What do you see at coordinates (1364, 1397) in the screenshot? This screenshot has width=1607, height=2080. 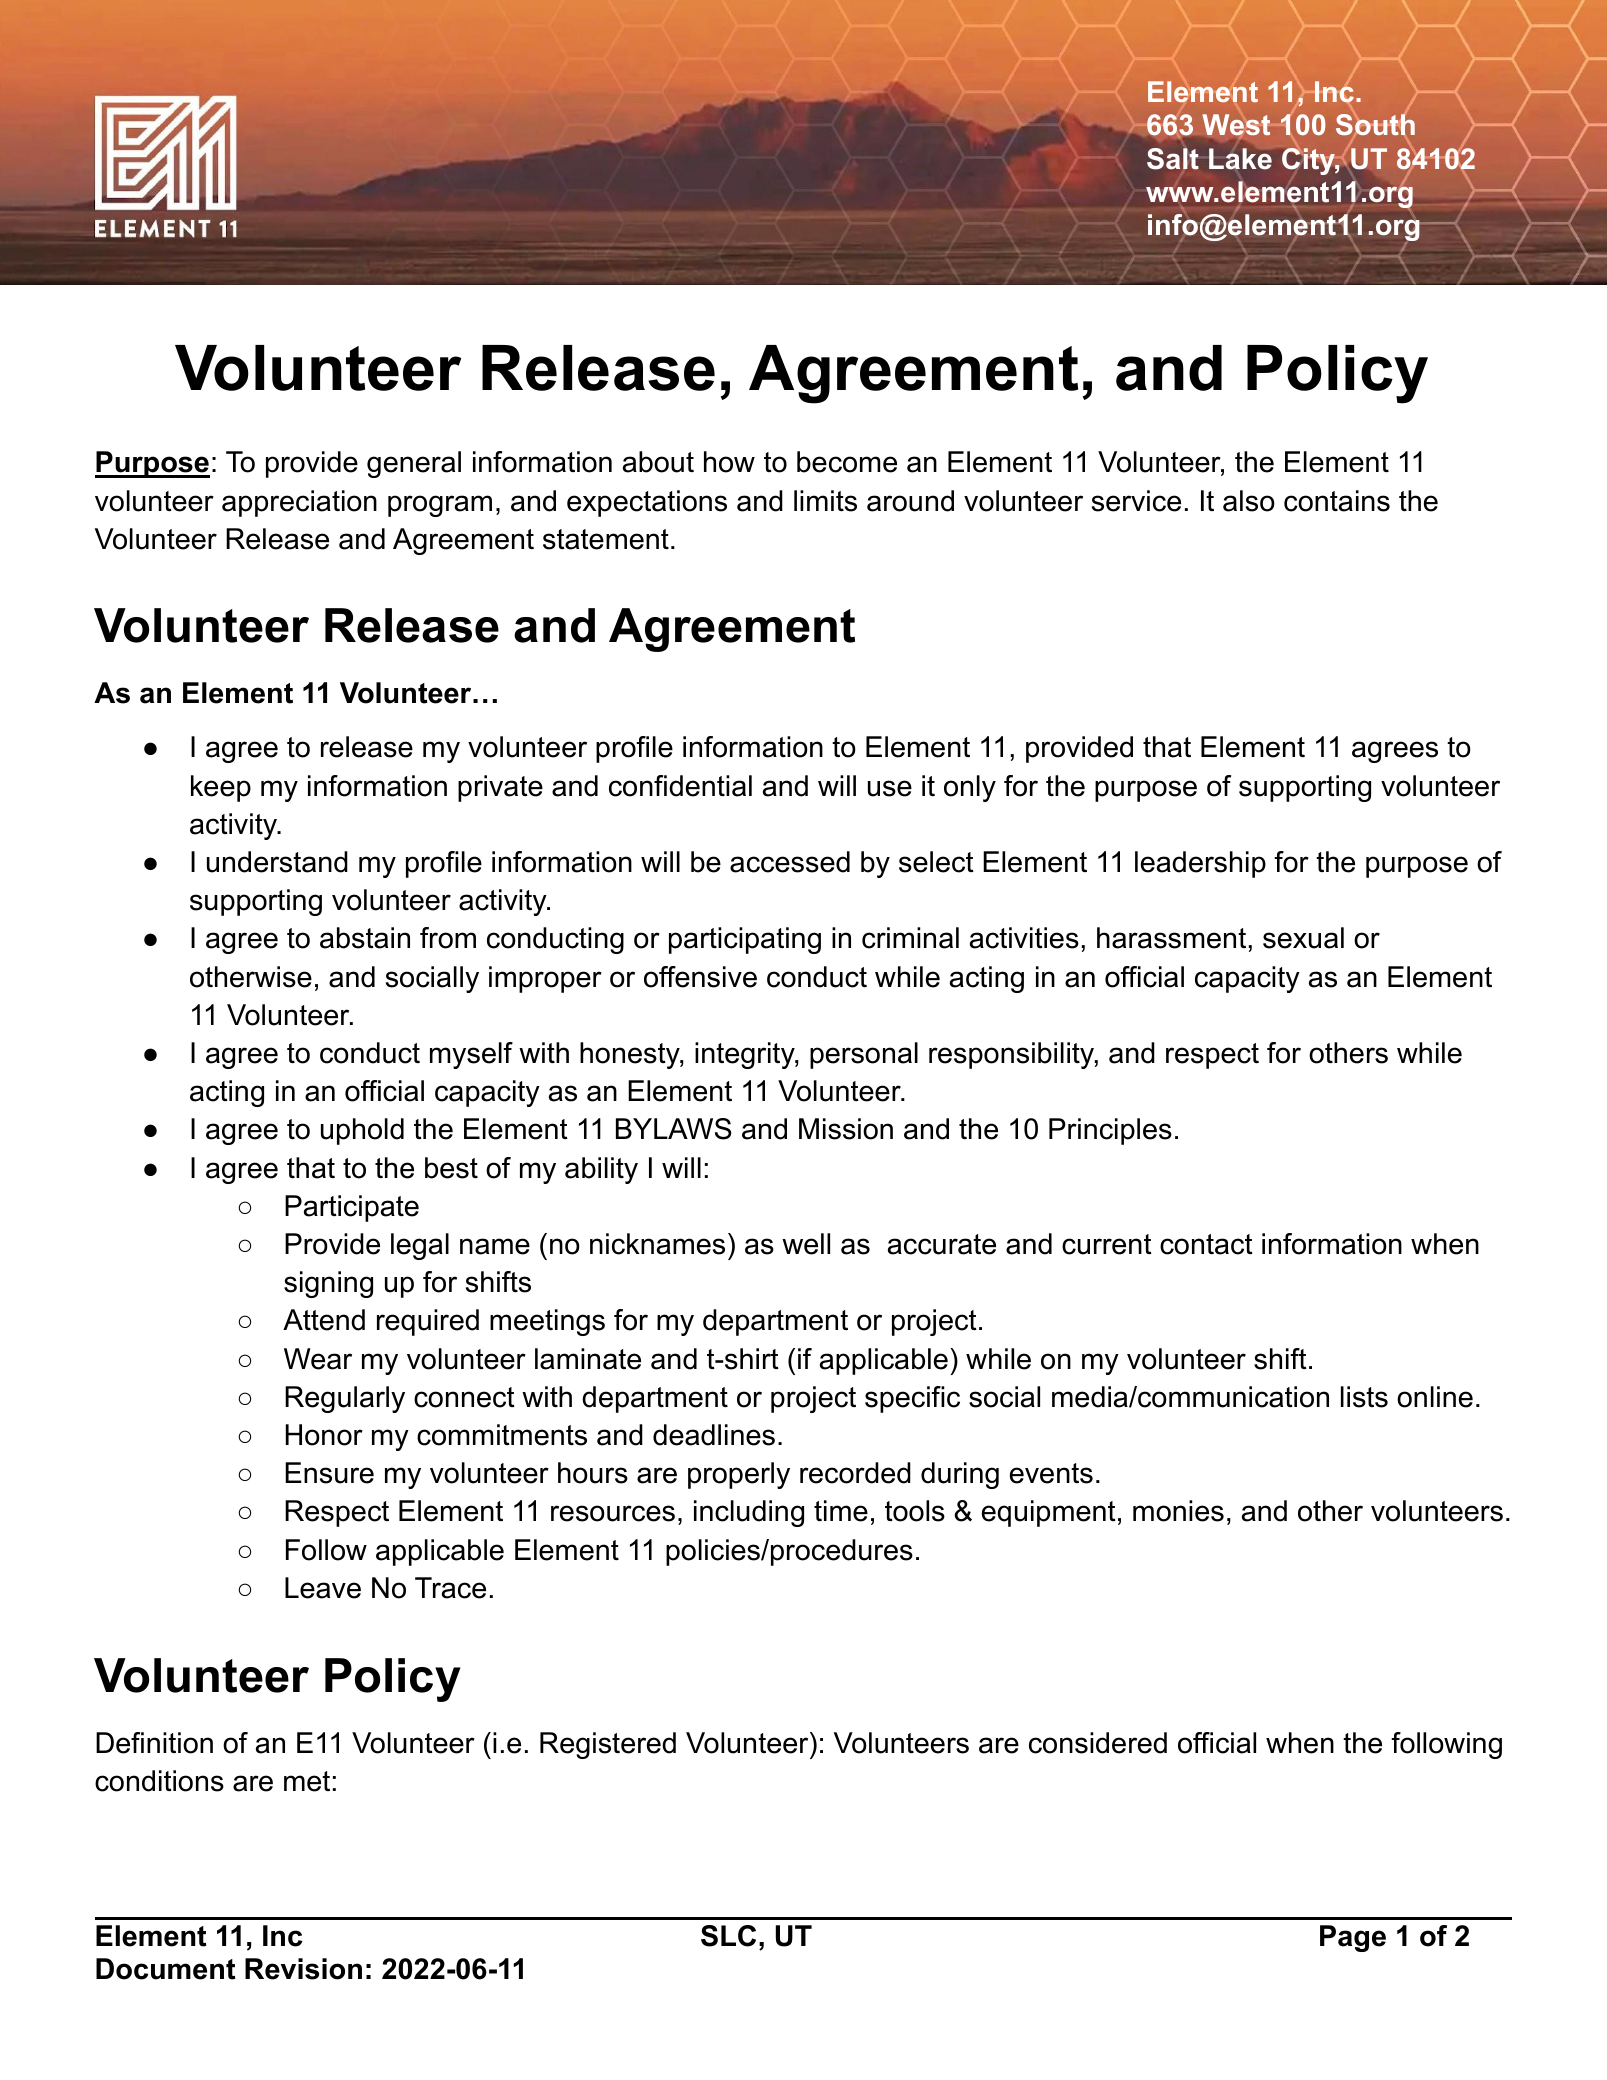 I see `lists` at bounding box center [1364, 1397].
